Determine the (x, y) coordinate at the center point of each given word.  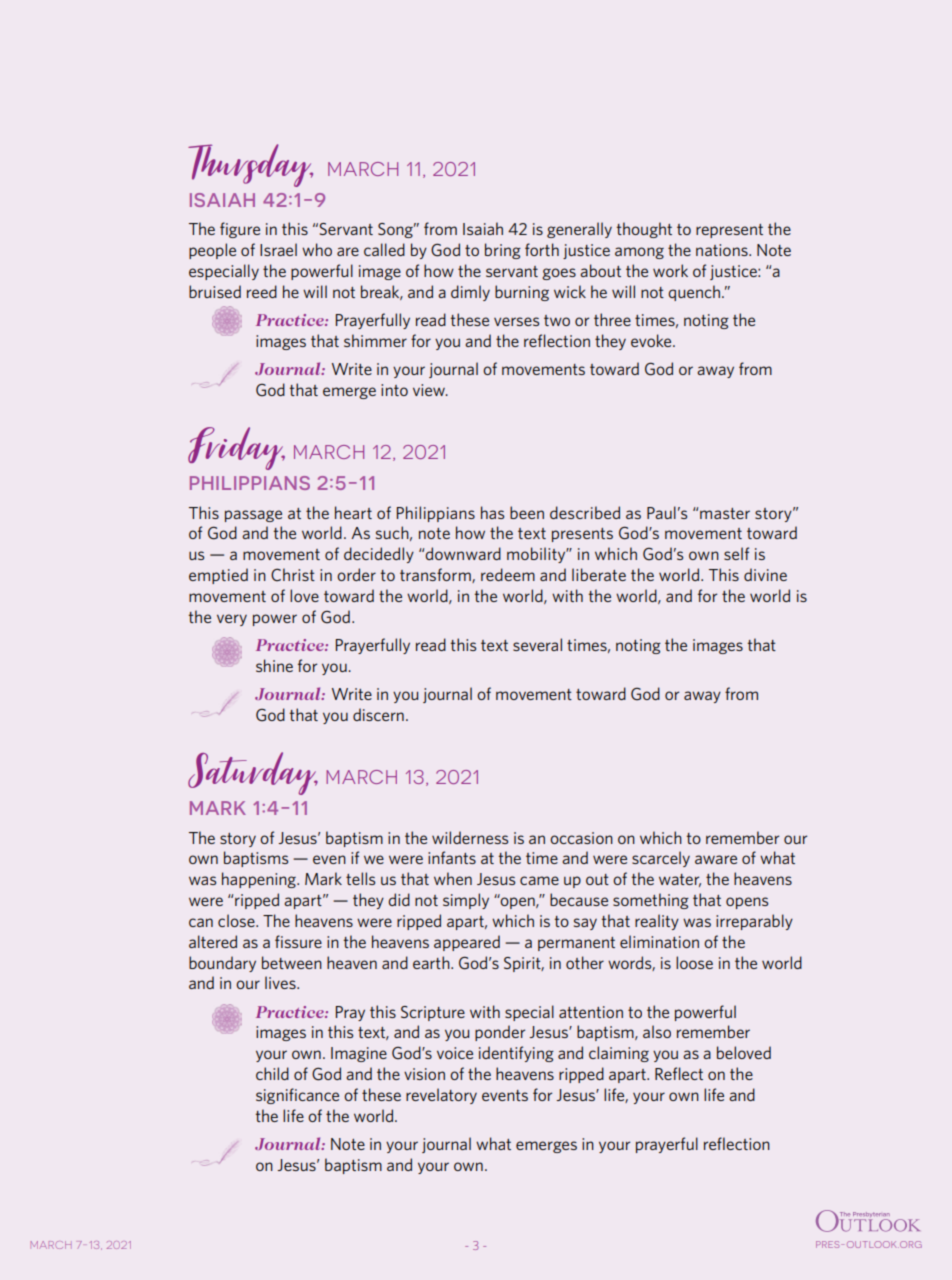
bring (503, 251)
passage (253, 516)
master (725, 513)
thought (644, 230)
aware (716, 859)
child (272, 1073)
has (492, 512)
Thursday (250, 165)
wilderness (470, 837)
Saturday (253, 773)
